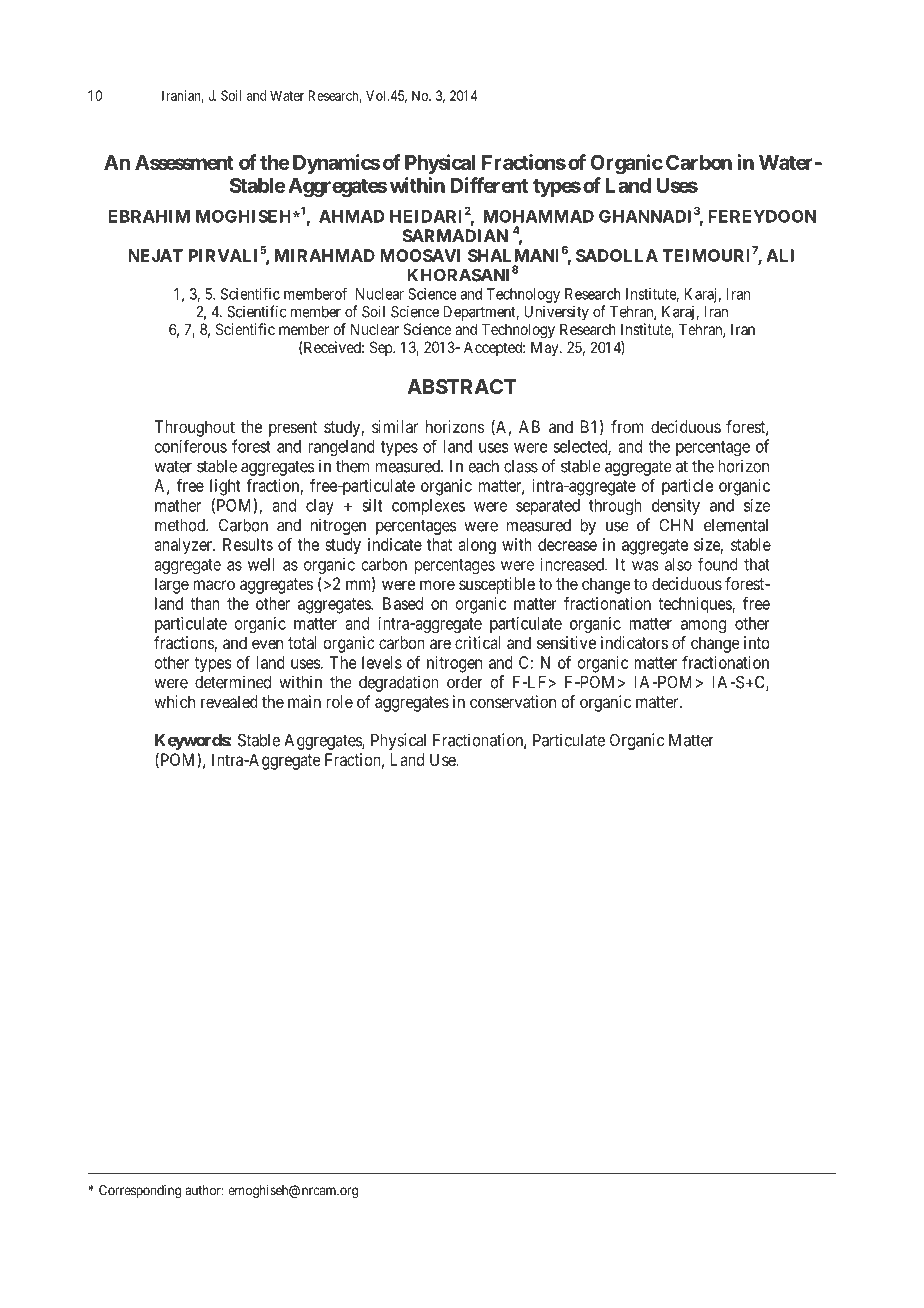 This screenshot has width=924, height=1308. I want to click on indicators, so click(634, 642).
